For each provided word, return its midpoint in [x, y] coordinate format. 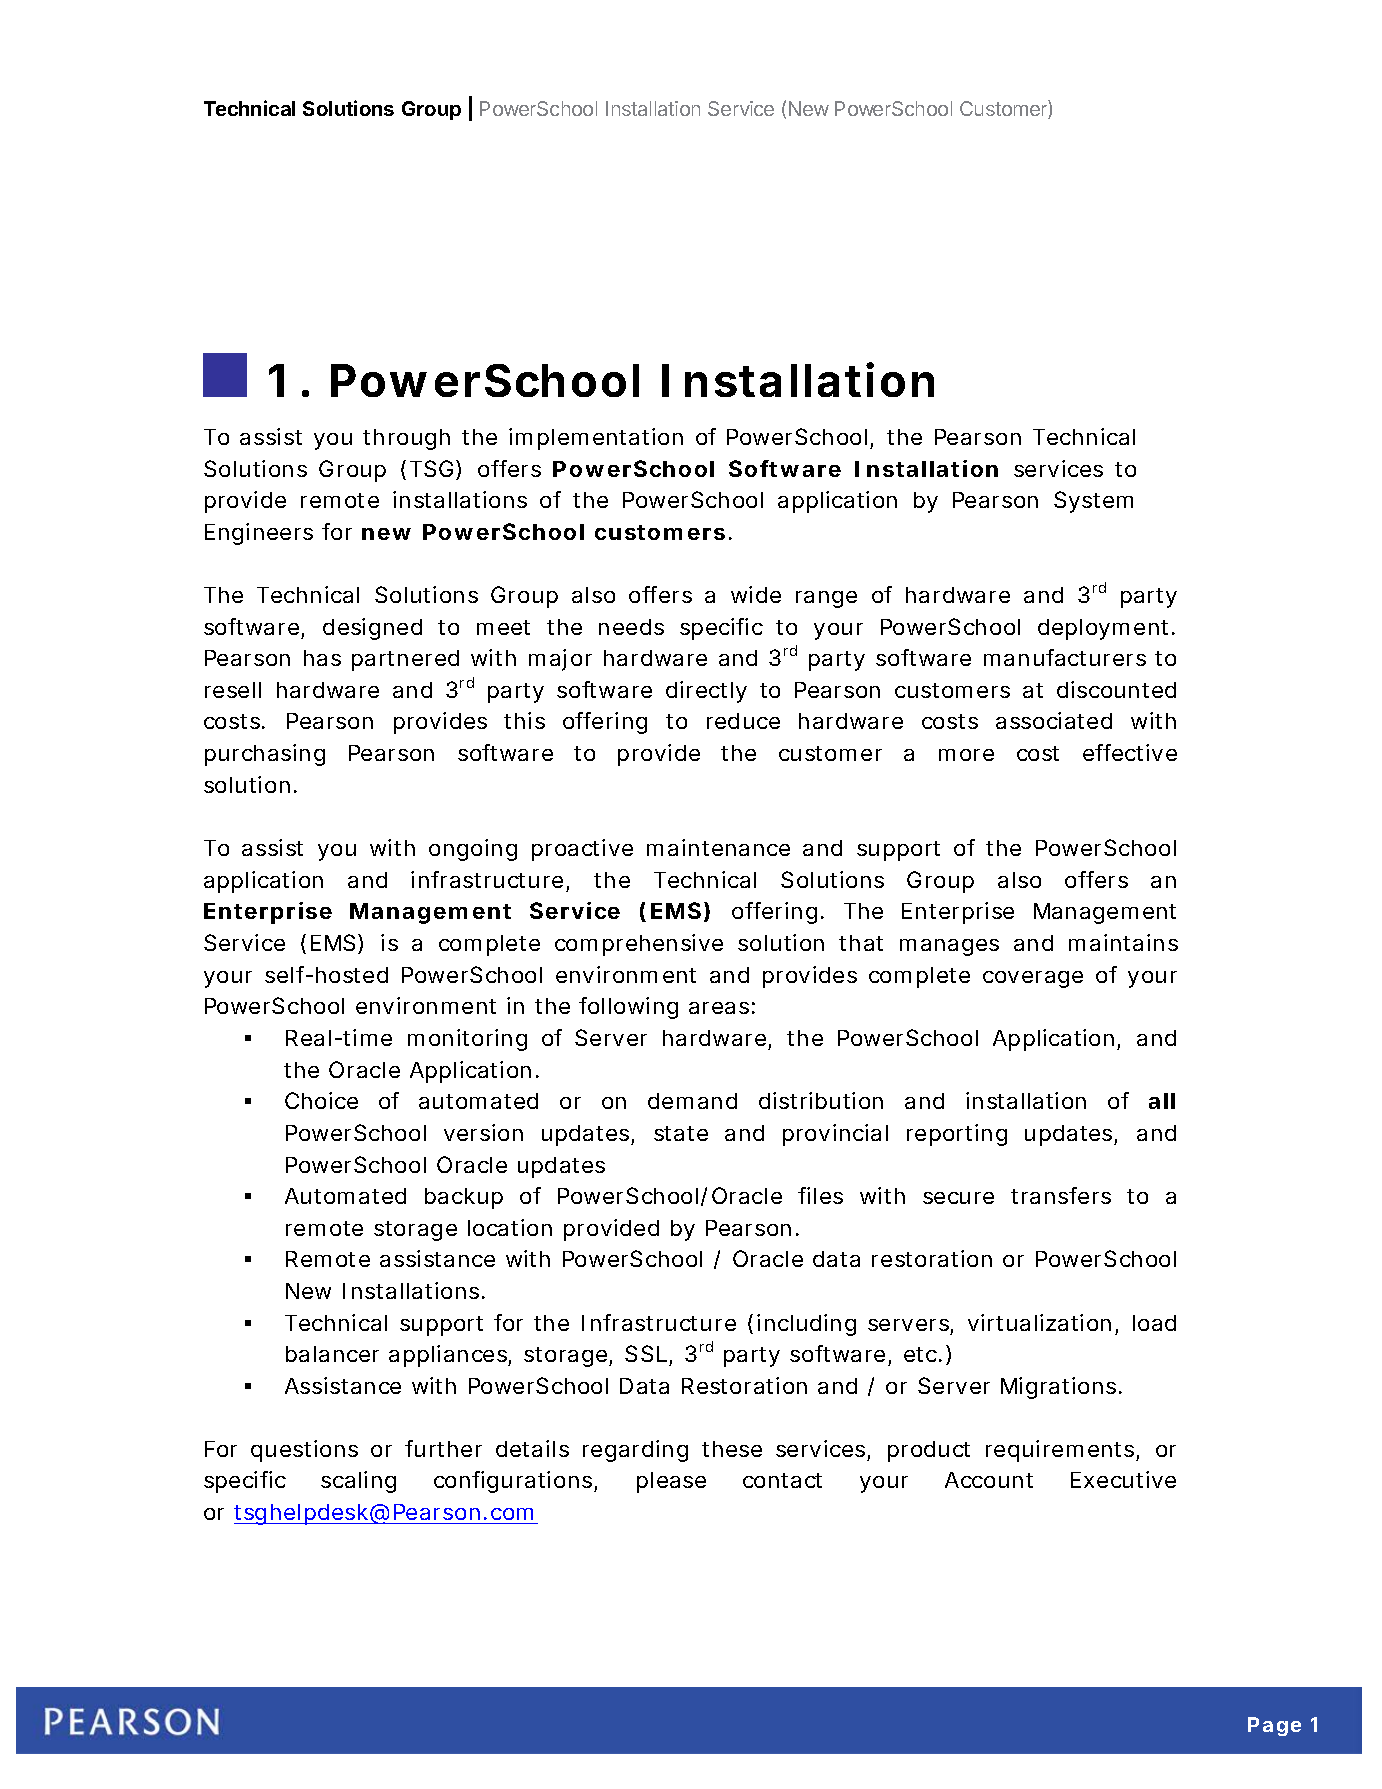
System [1093, 502]
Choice [321, 1100]
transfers [1061, 1195]
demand [692, 1101]
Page [1274, 1726]
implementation [596, 439]
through [406, 439]
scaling [358, 1482]
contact [782, 1480]
